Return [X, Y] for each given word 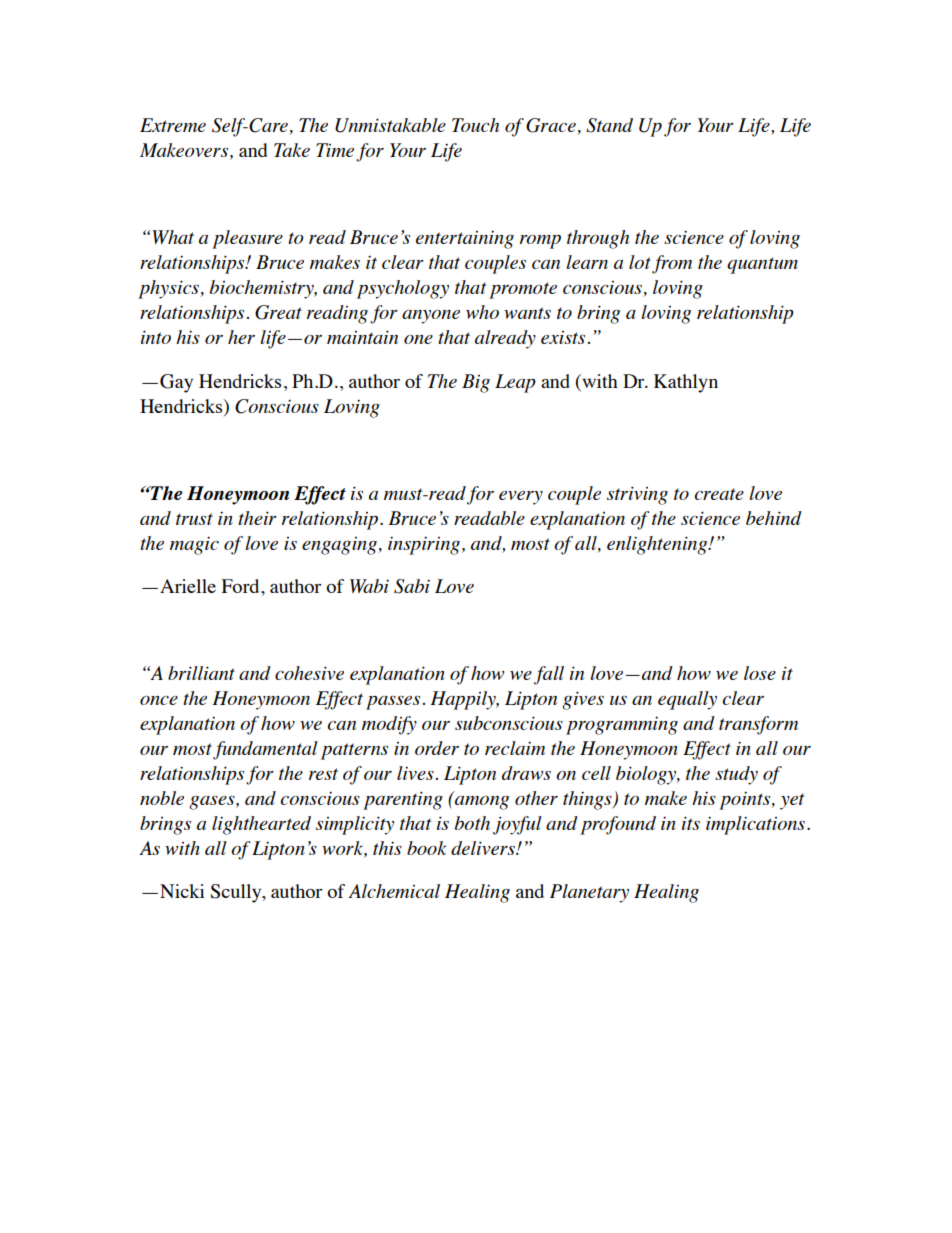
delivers [484, 848]
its [691, 823]
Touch [475, 125]
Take [292, 150]
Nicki [182, 891]
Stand [609, 125]
